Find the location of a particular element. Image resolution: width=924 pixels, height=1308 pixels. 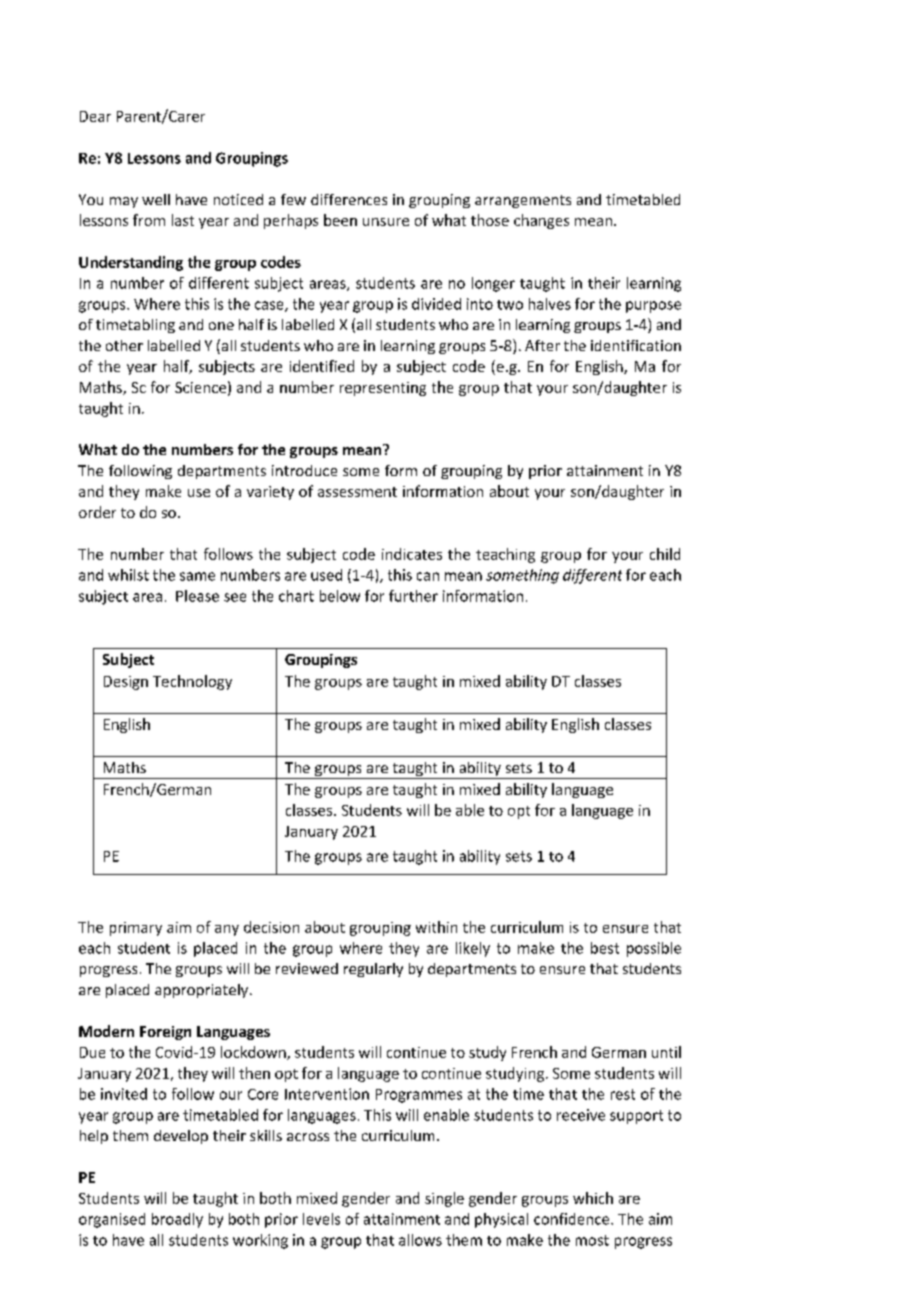

best is located at coordinates (605, 948).
